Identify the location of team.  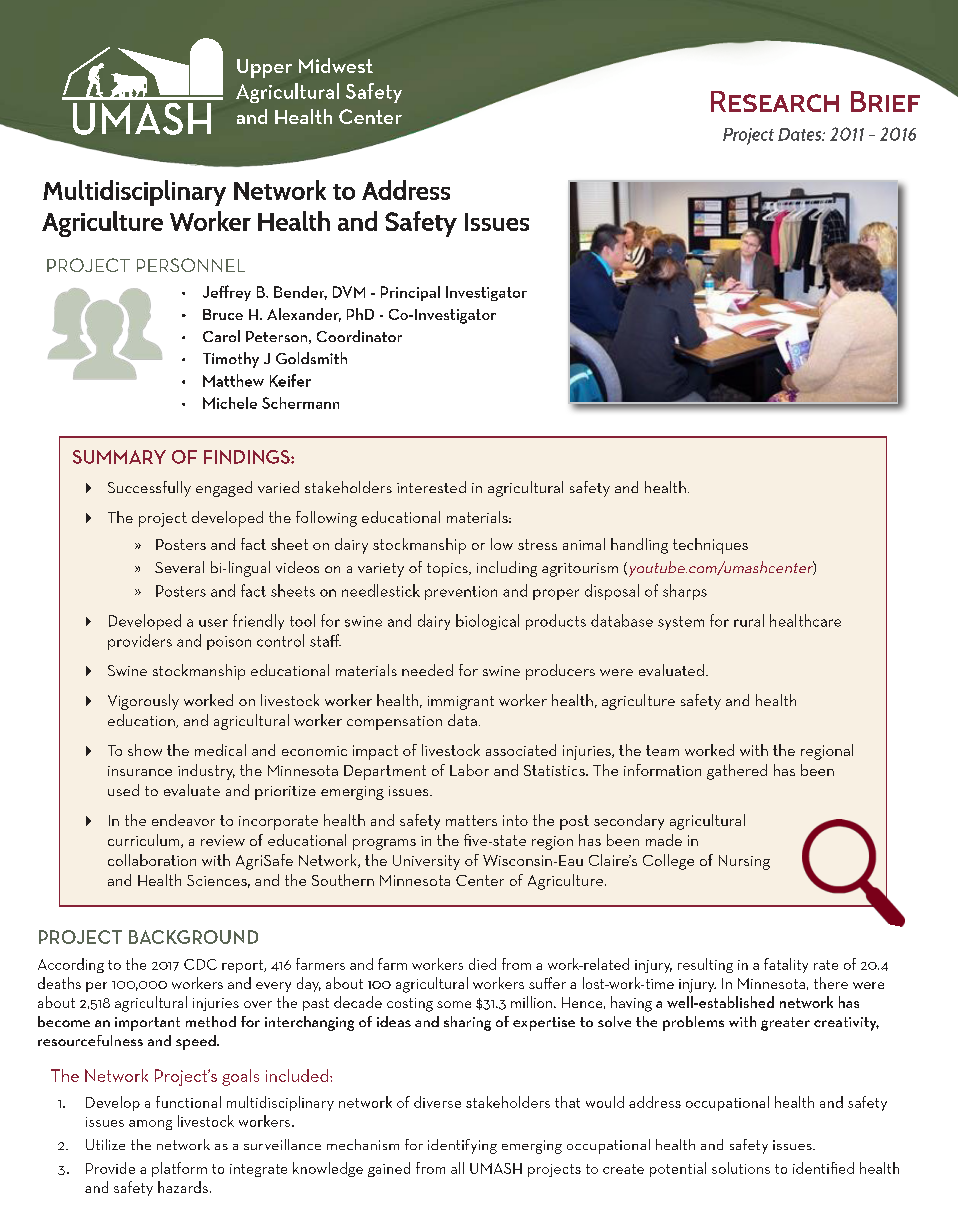
(662, 750).
